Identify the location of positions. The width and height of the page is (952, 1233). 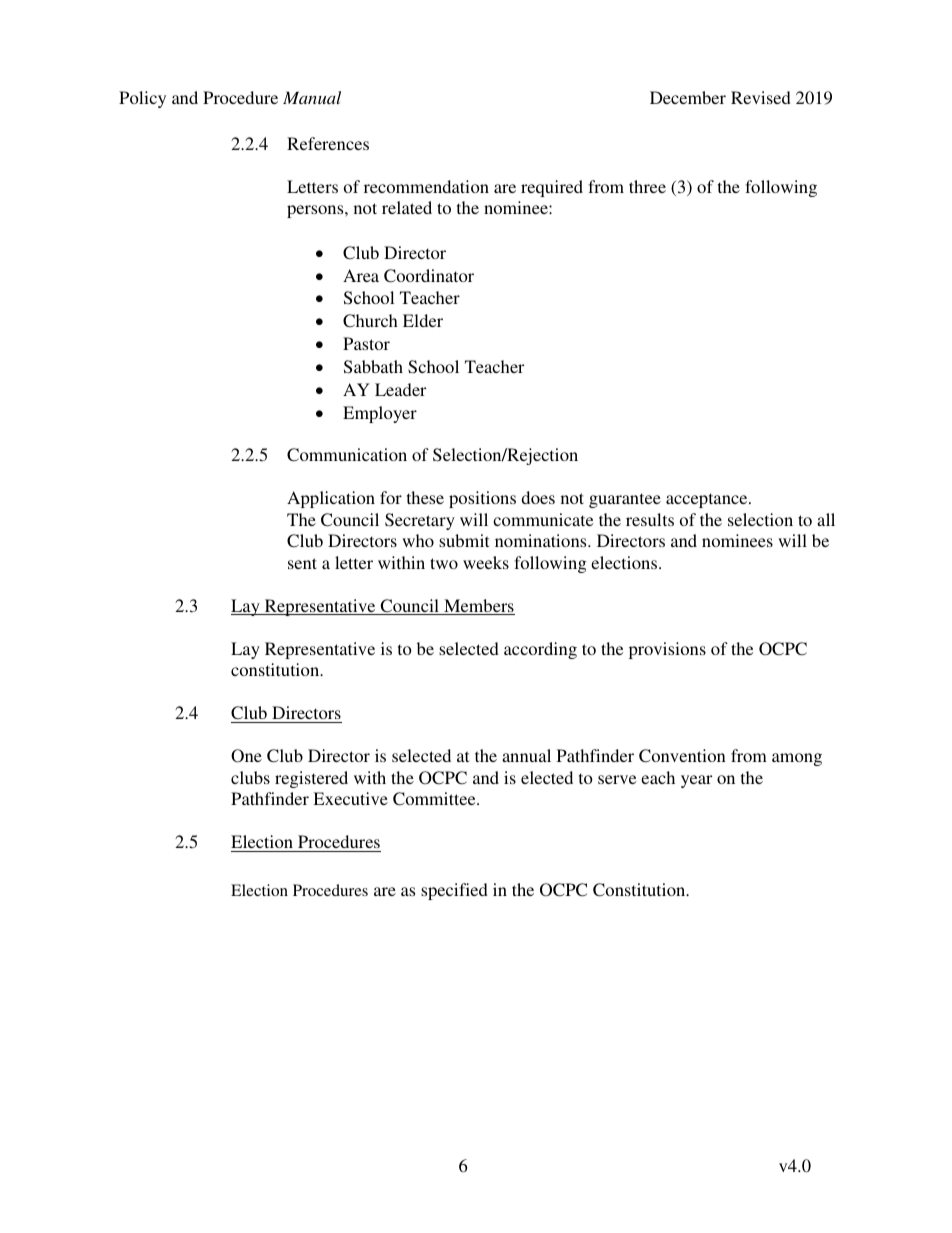
(482, 499).
